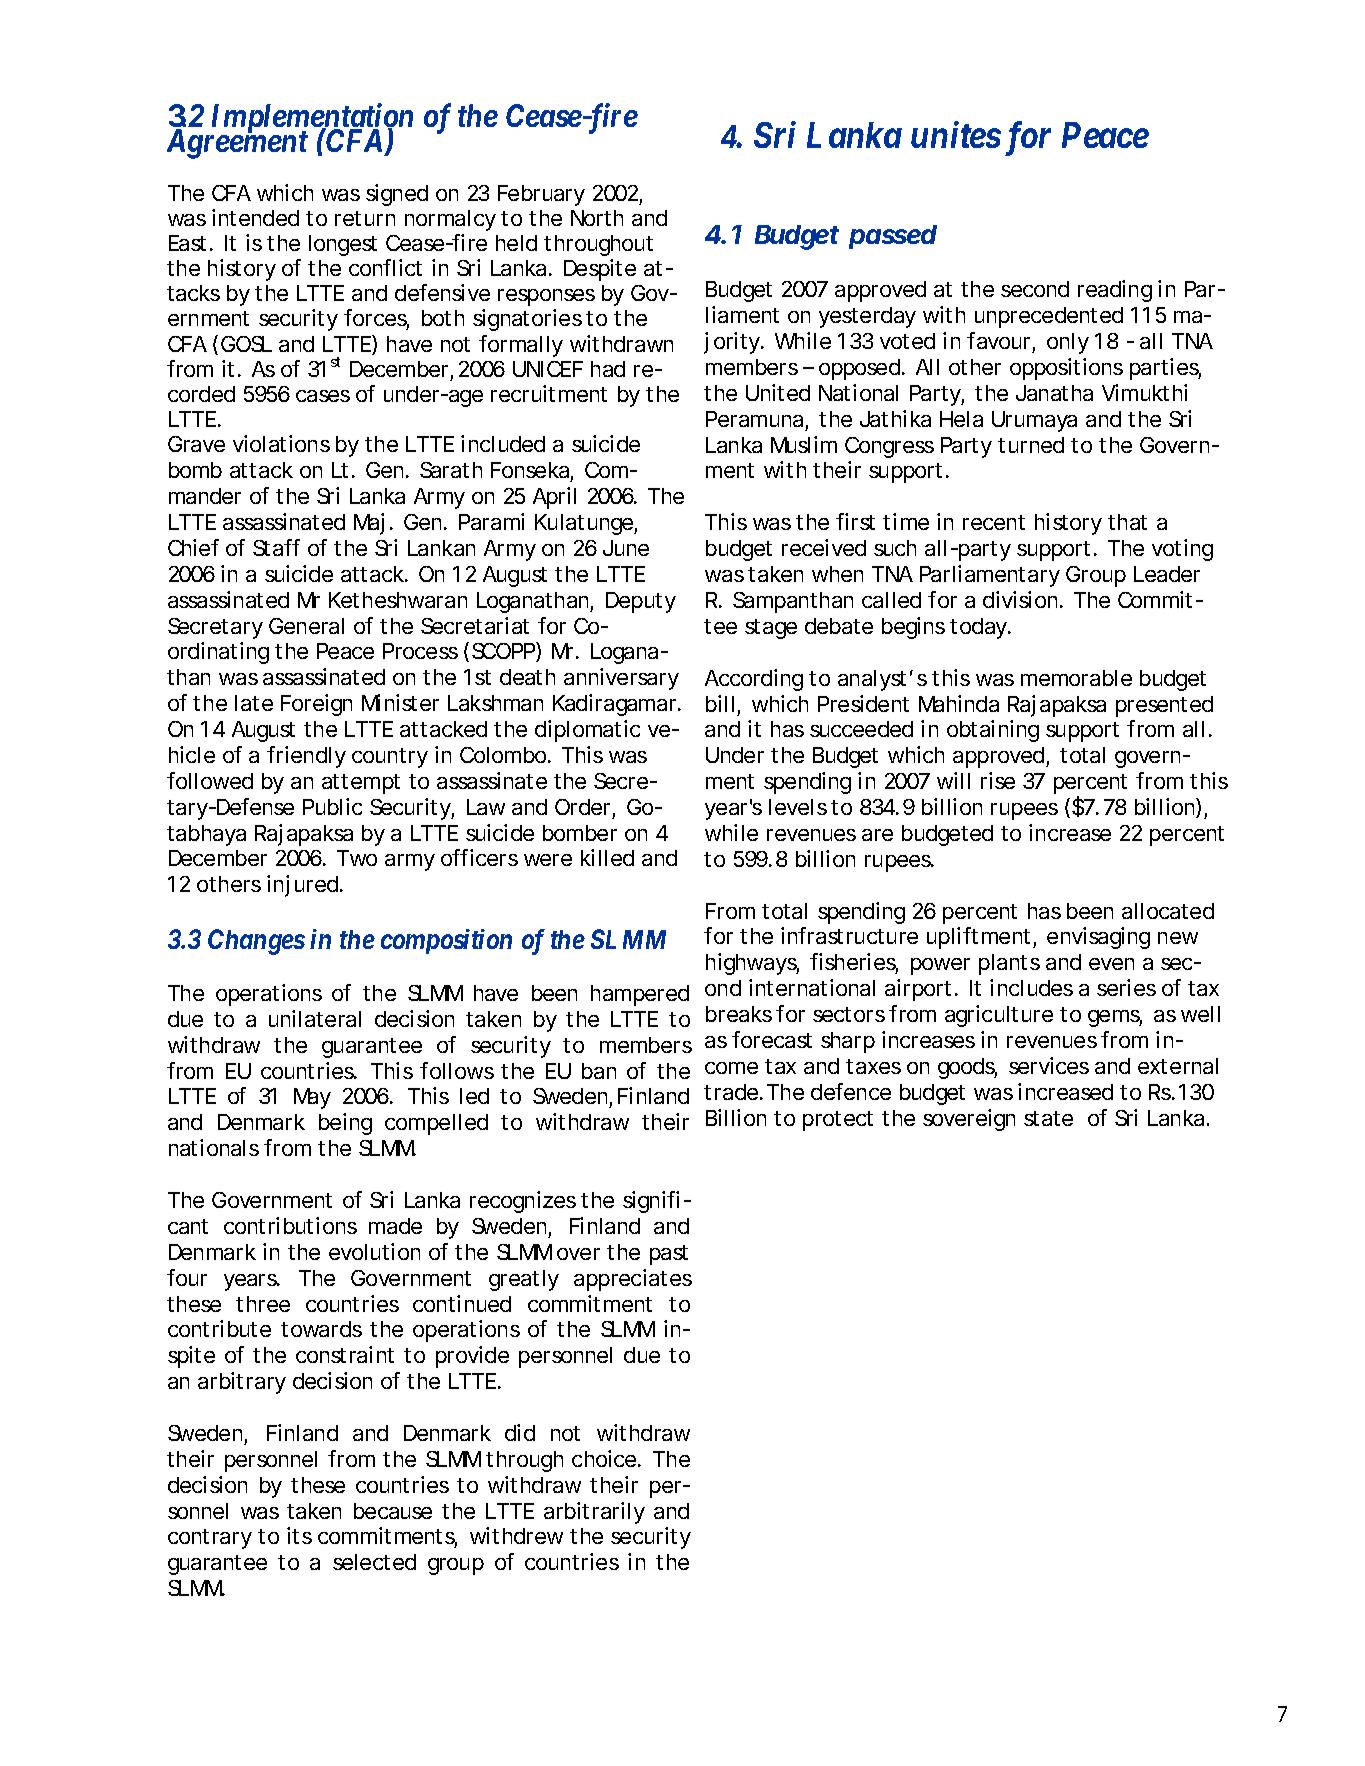  What do you see at coordinates (1168, 911) in the screenshot?
I see `allocated` at bounding box center [1168, 911].
